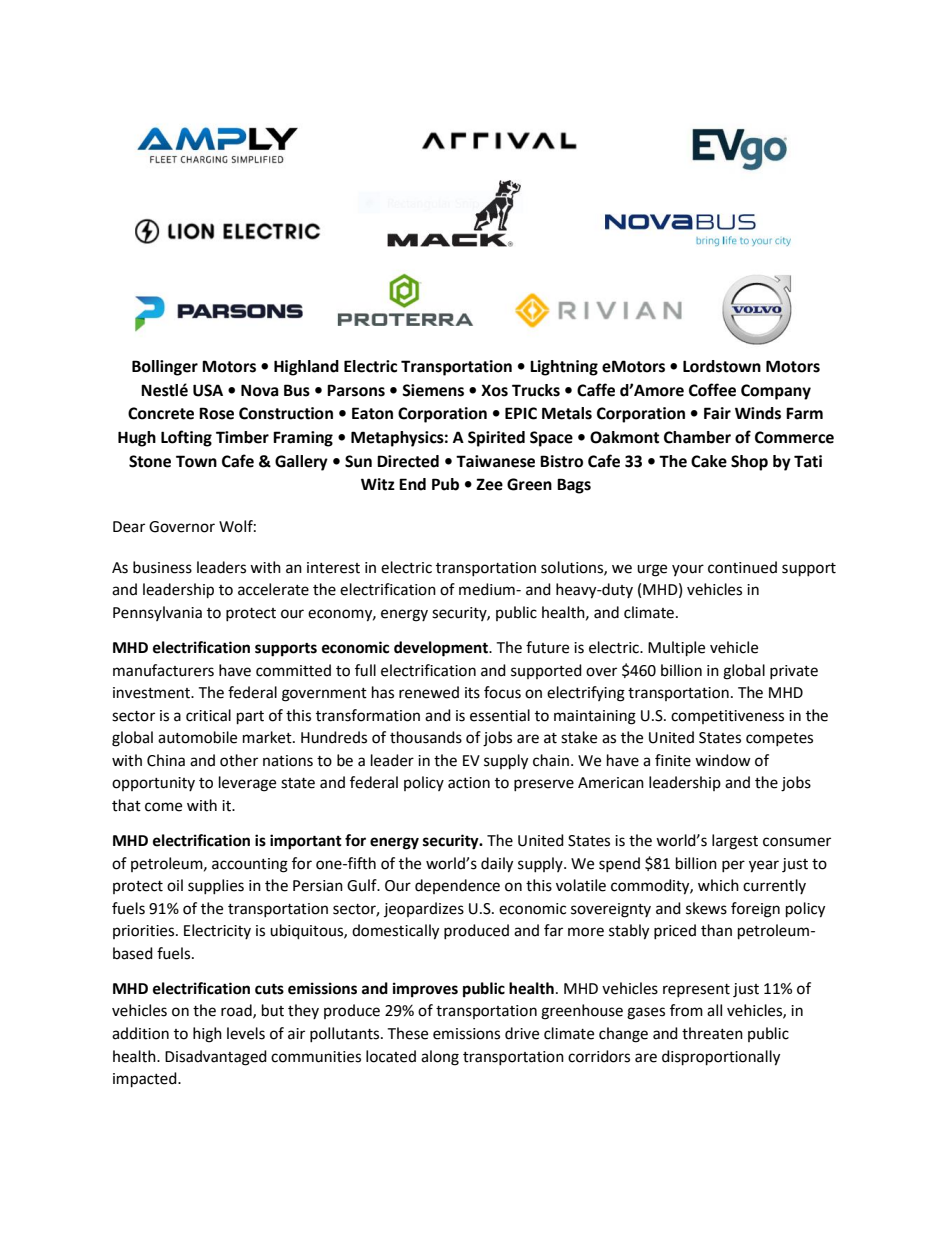 Image resolution: width=952 pixels, height=1233 pixels. Describe the element at coordinates (718, 885) in the page. I see `which` at that location.
